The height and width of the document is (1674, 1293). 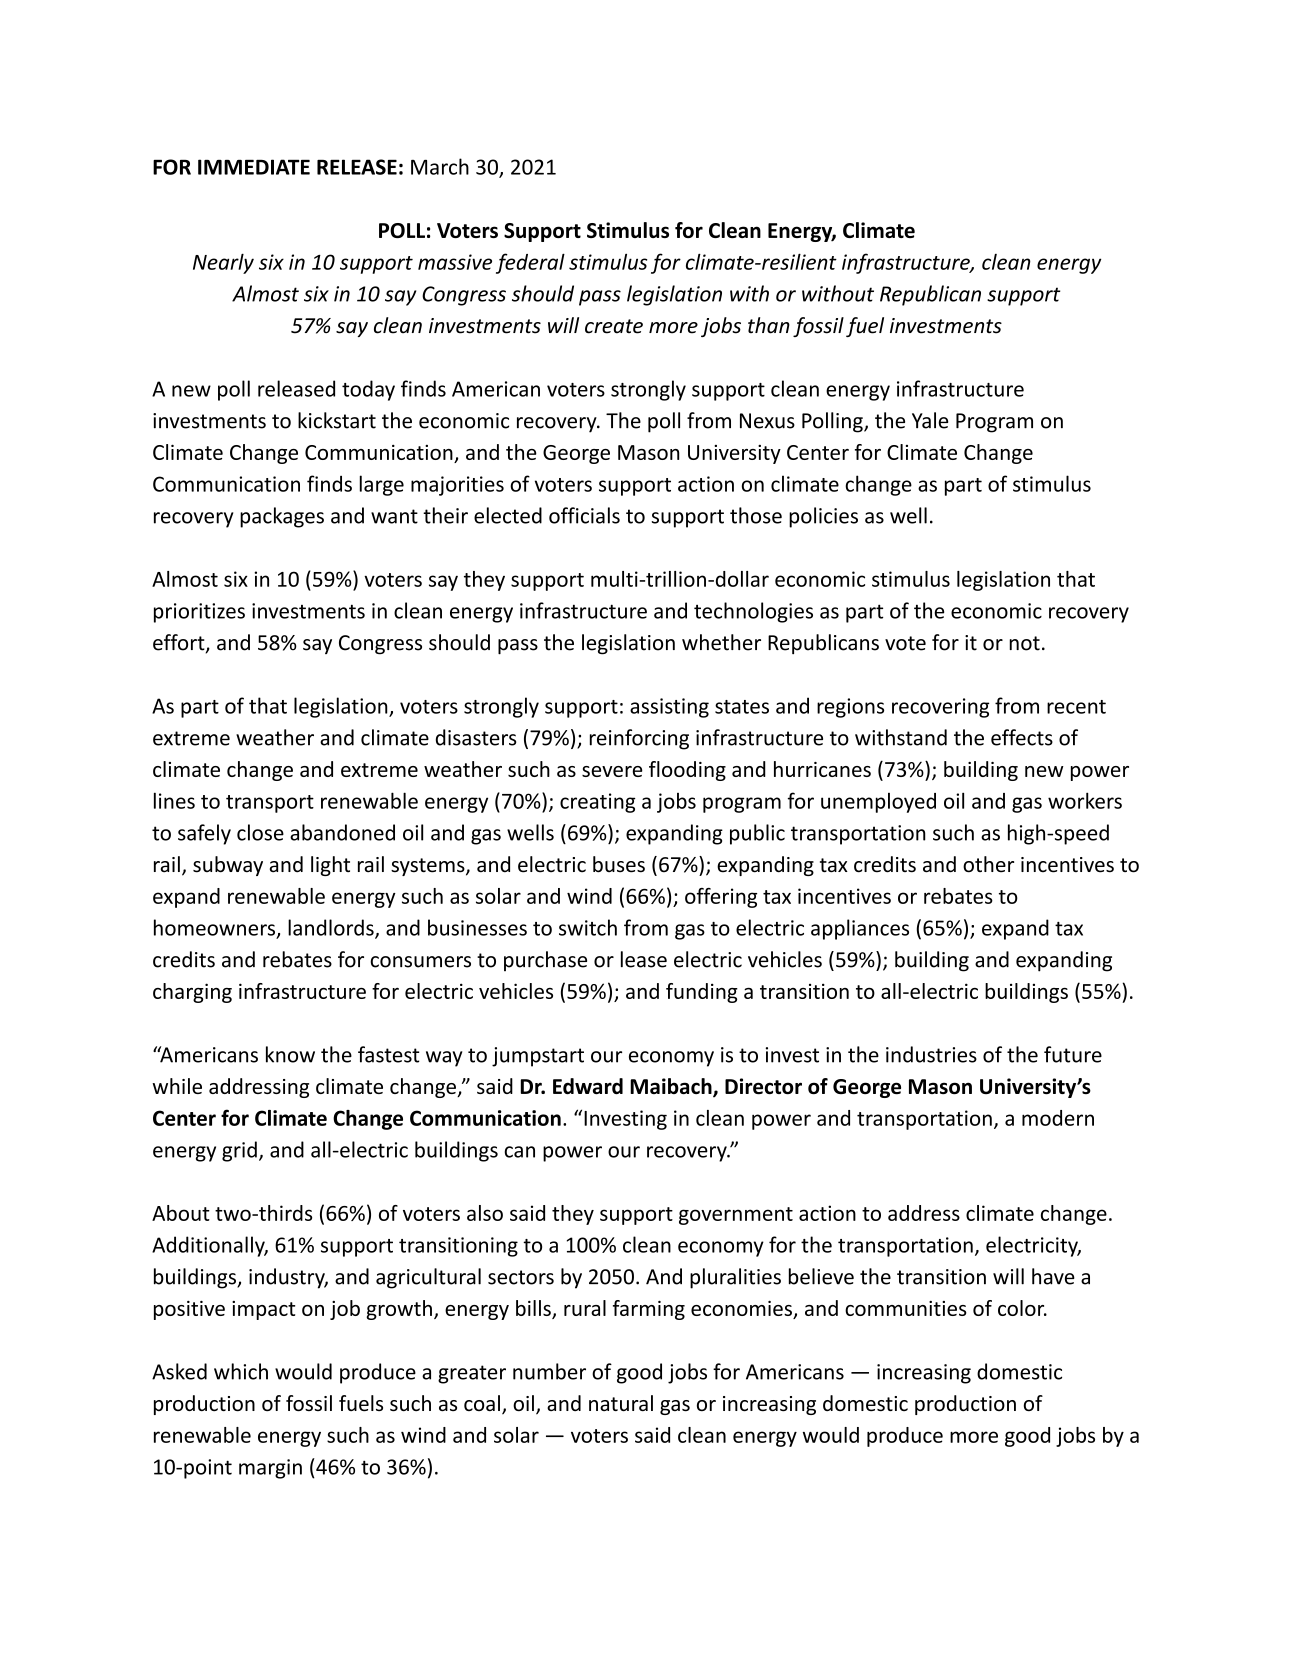 I want to click on margin, so click(x=270, y=1469).
